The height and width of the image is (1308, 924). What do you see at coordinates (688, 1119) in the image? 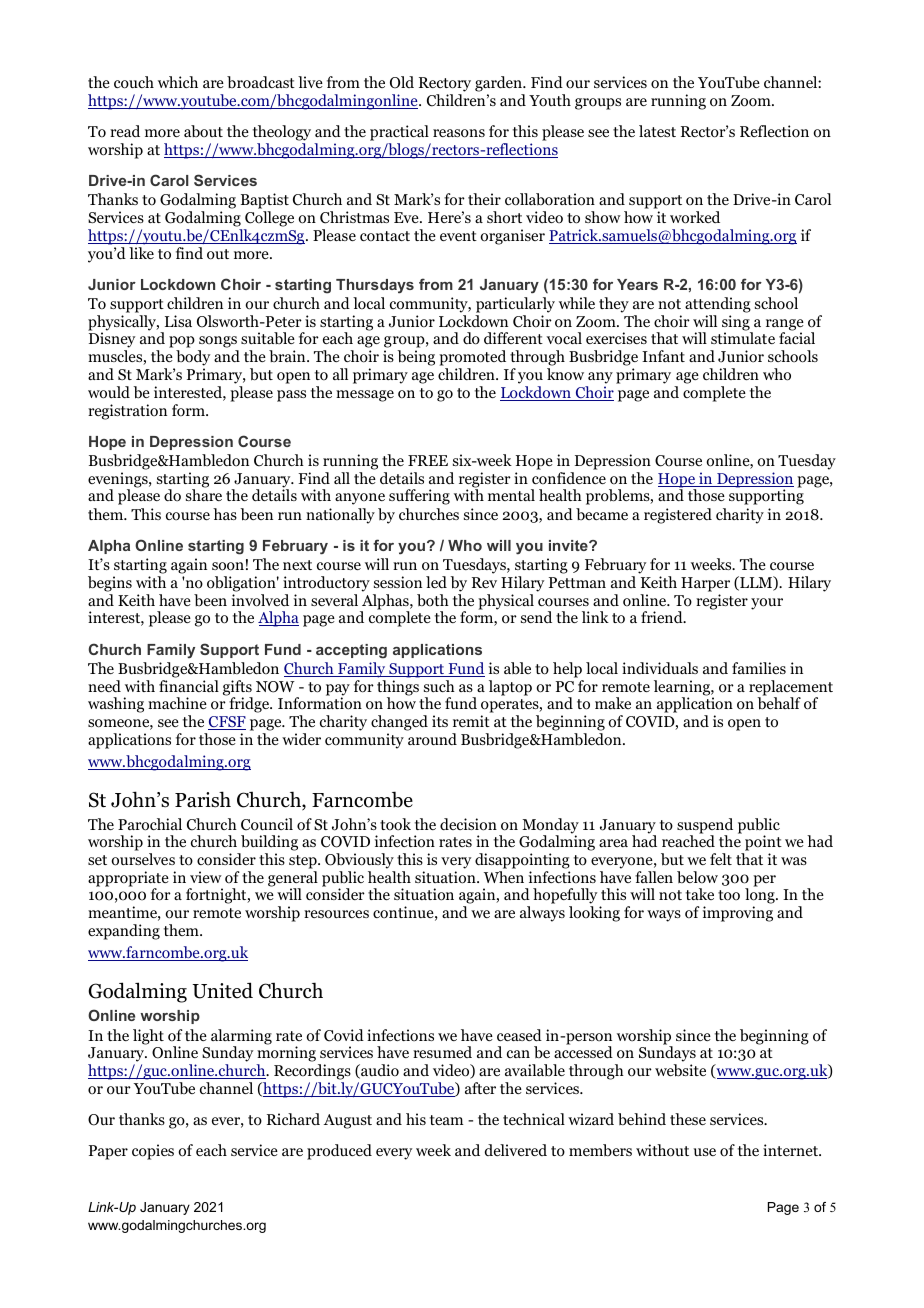
I see `these` at bounding box center [688, 1119].
